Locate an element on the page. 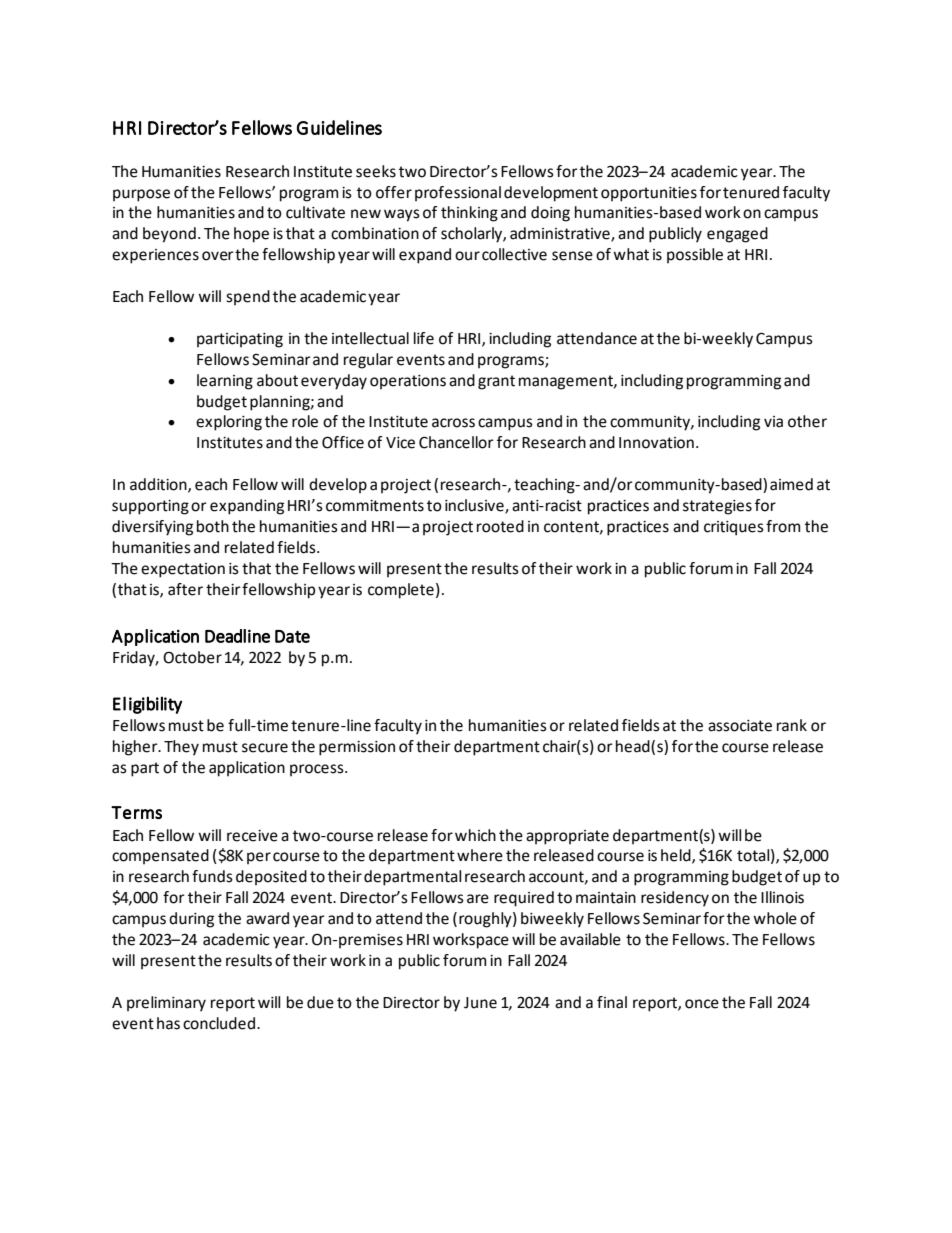  held is located at coordinates (677, 856).
